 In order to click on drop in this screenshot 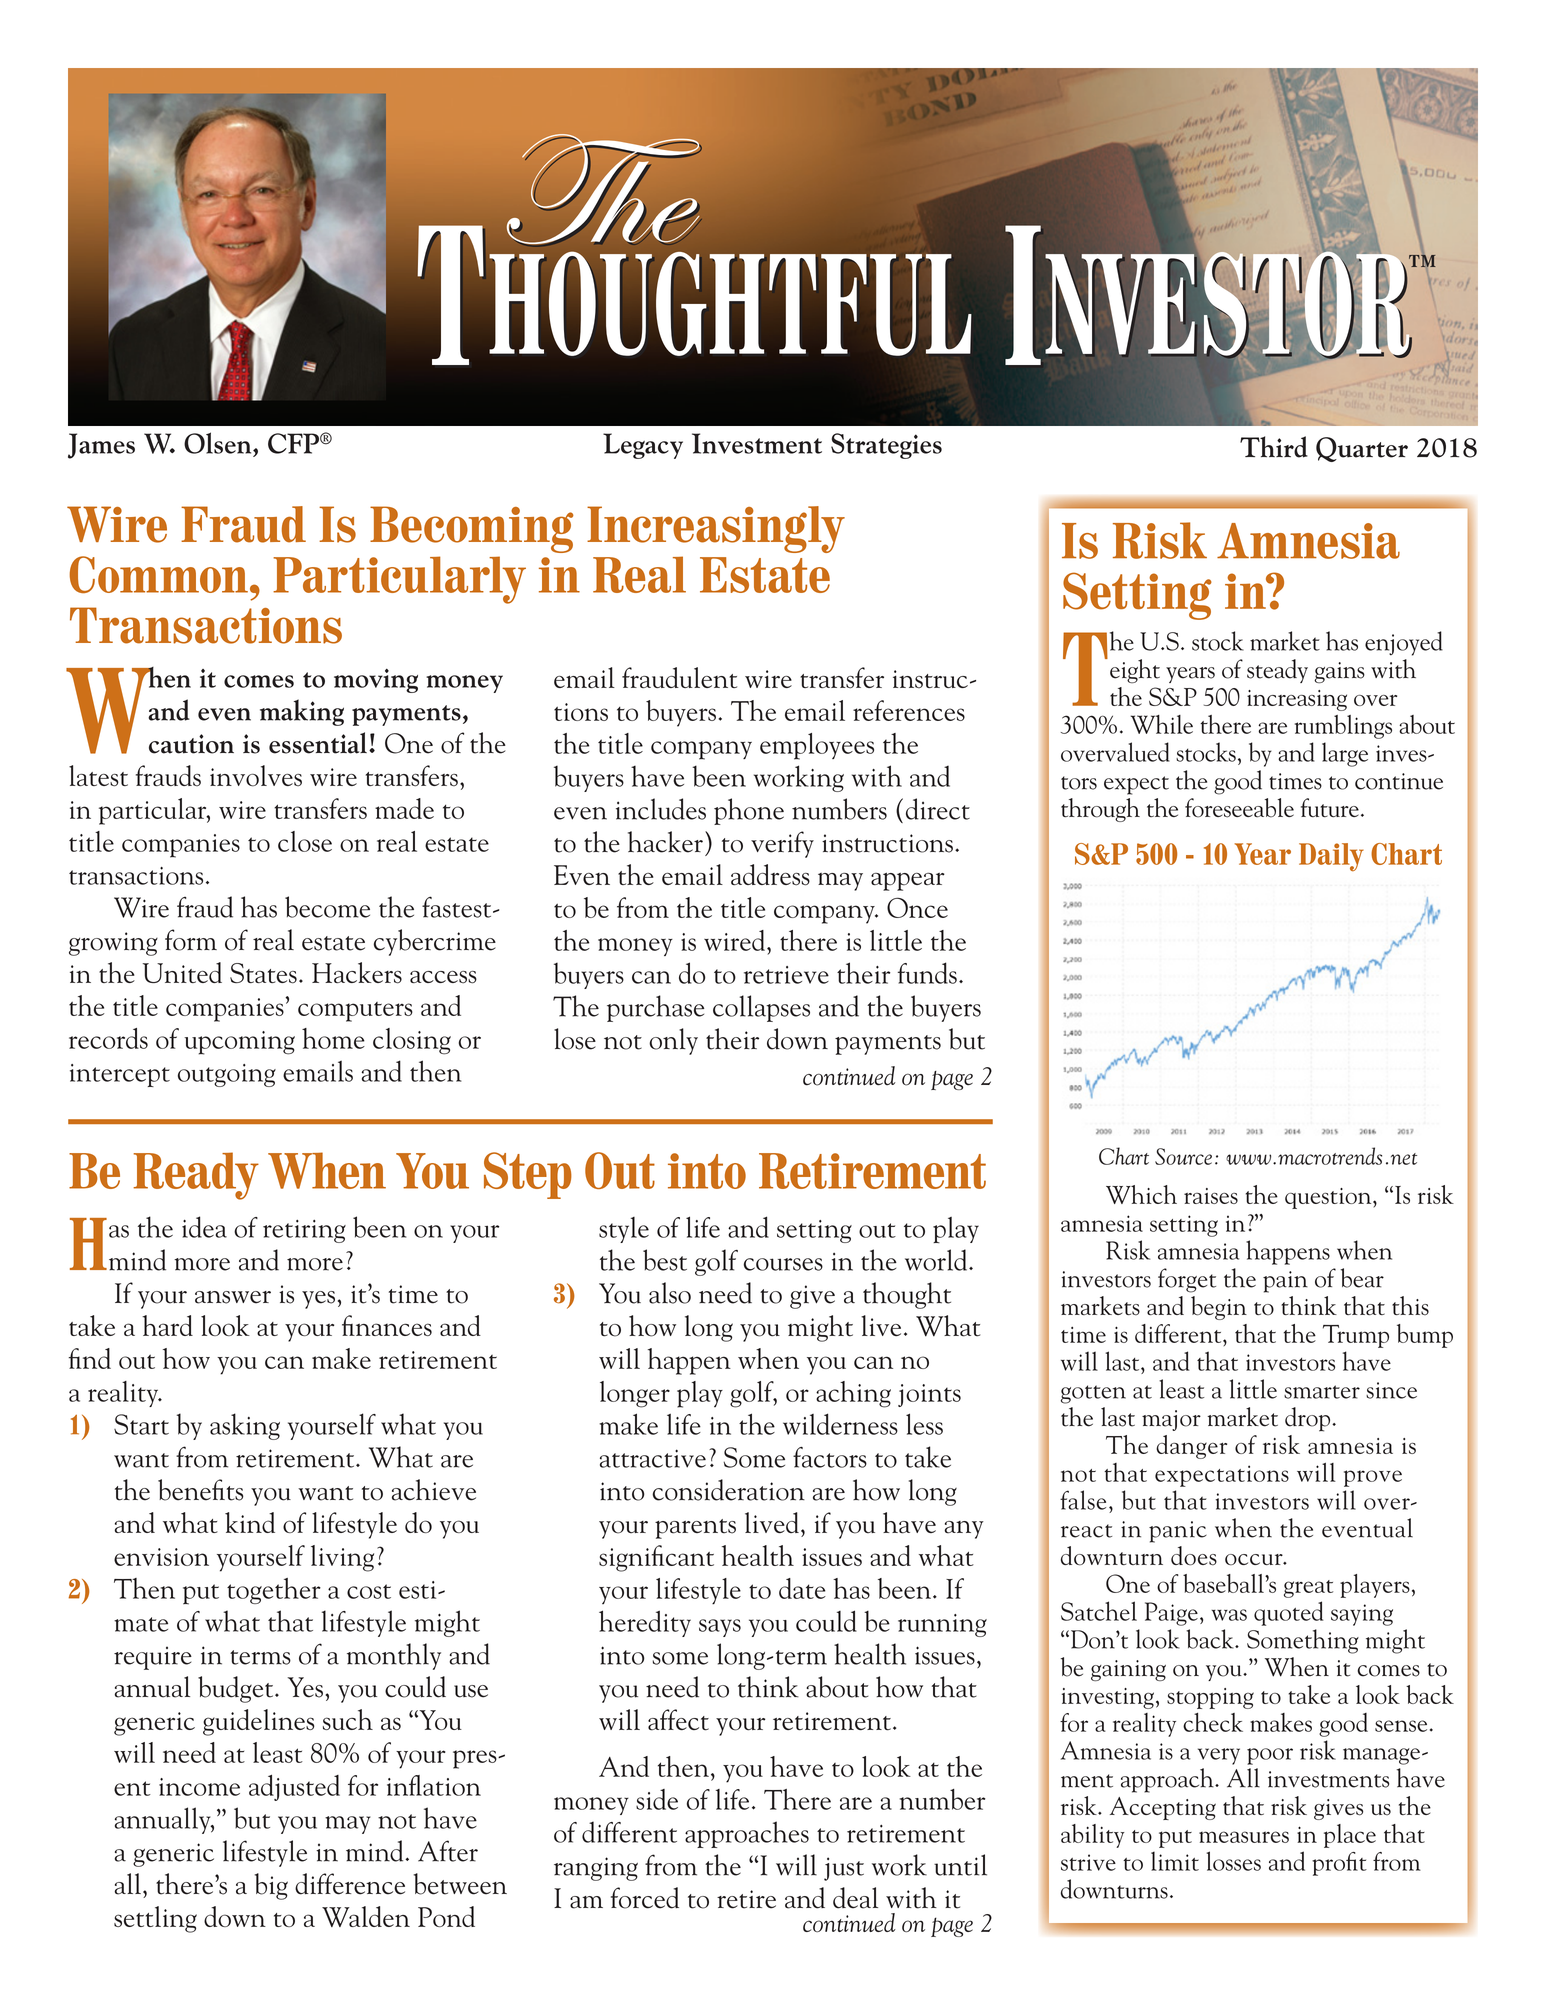, I will do `click(1309, 1419)`.
